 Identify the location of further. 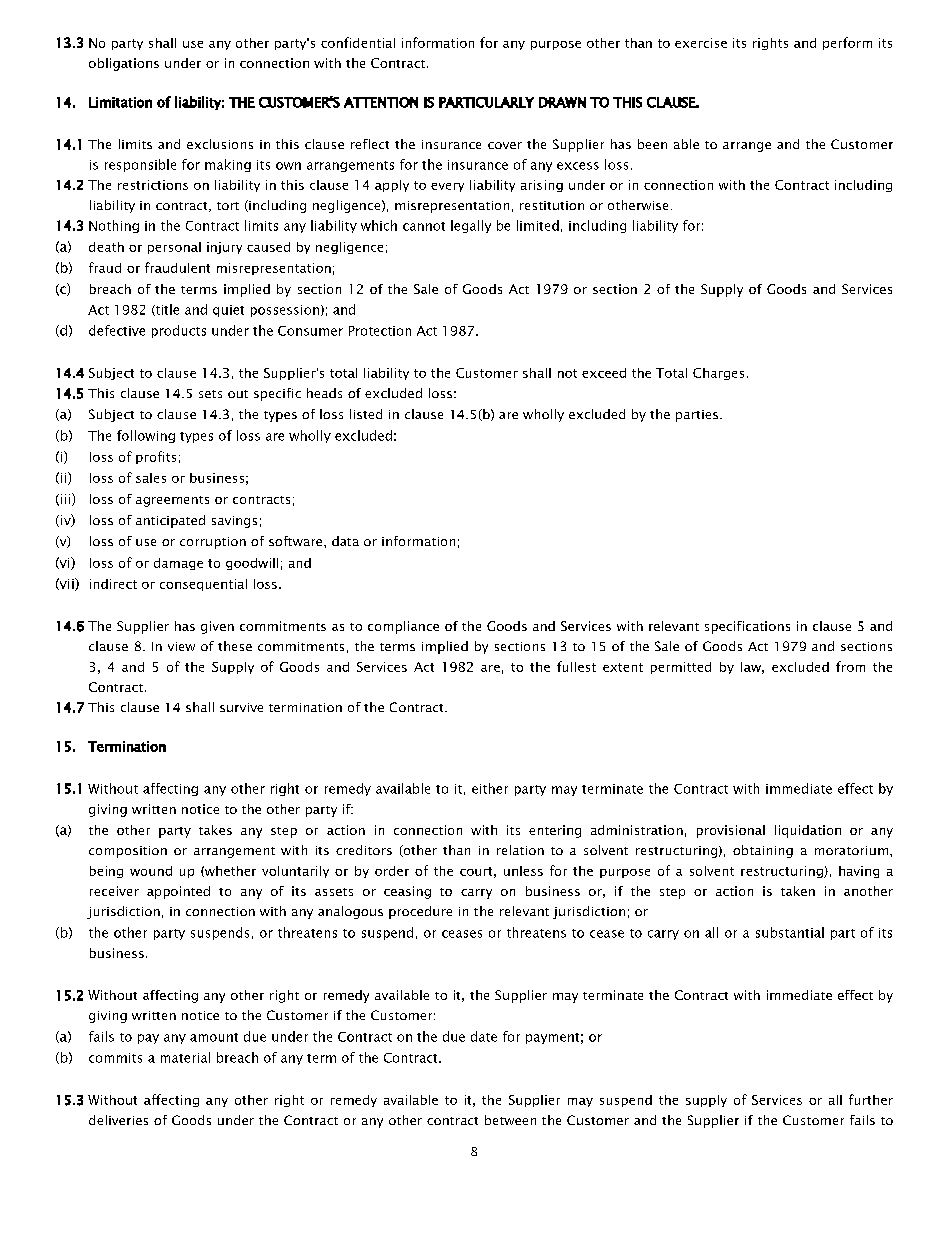
(871, 1099).
